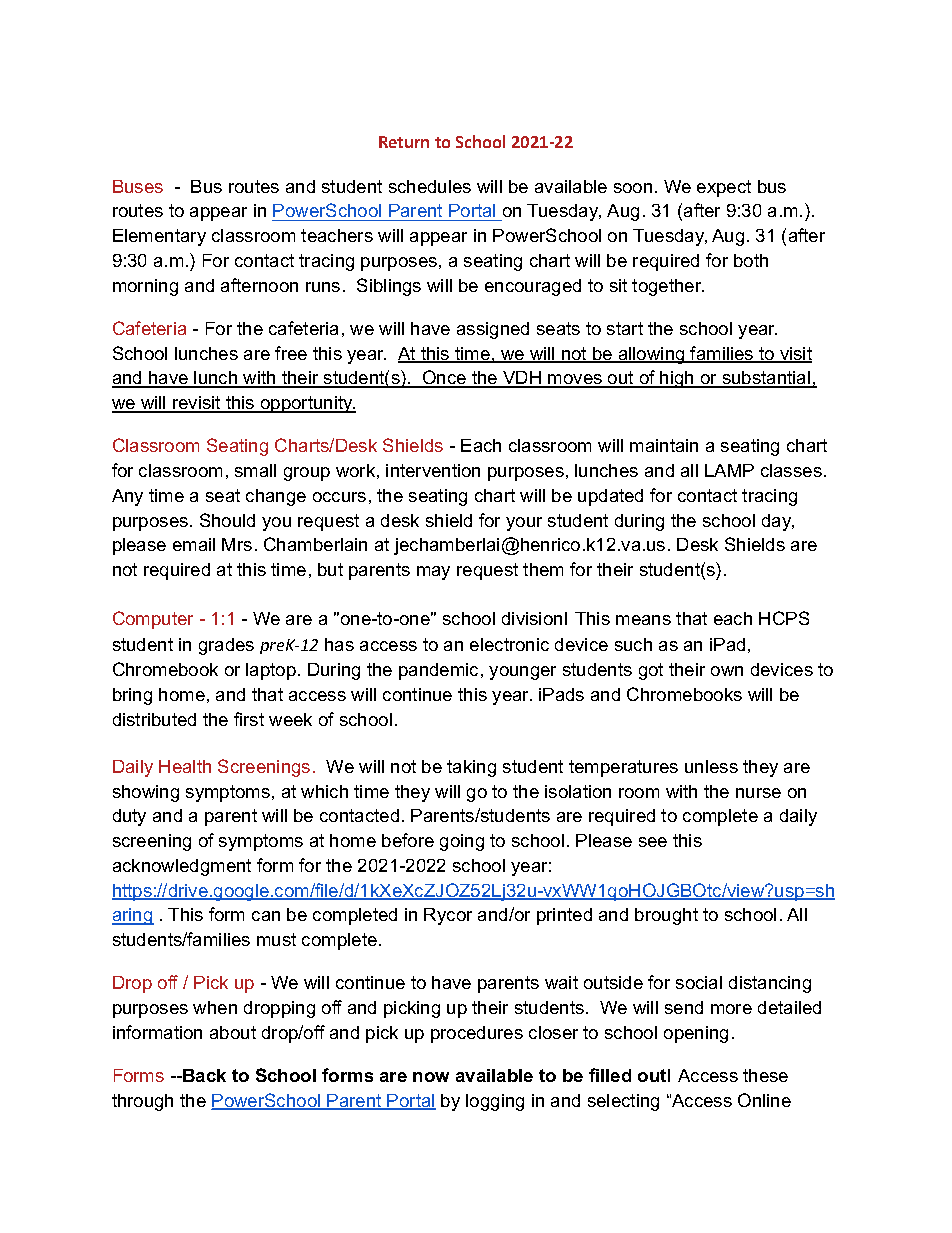  What do you see at coordinates (444, 378) in the image?
I see `Once` at bounding box center [444, 378].
